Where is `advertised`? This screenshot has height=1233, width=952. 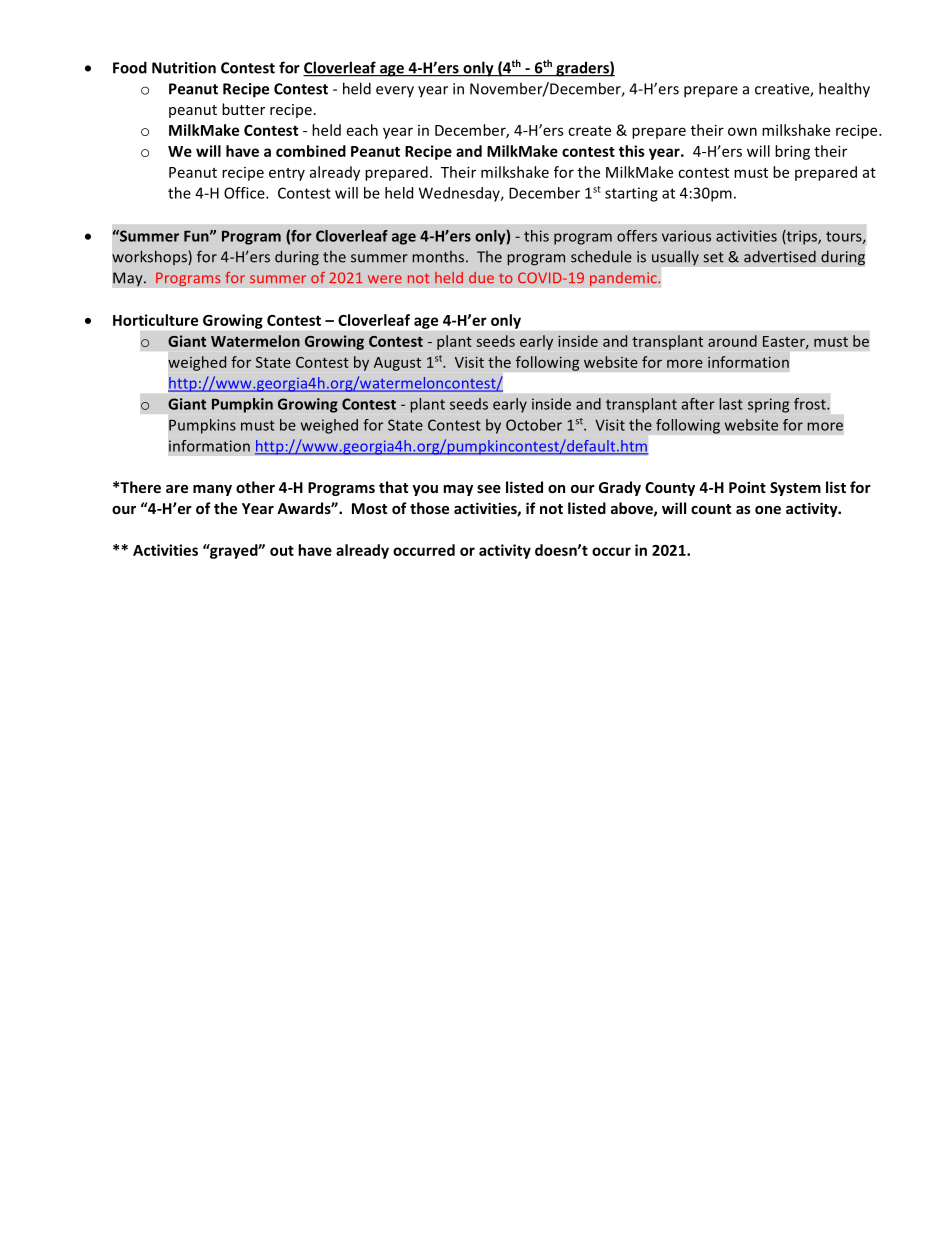 advertised is located at coordinates (780, 256).
